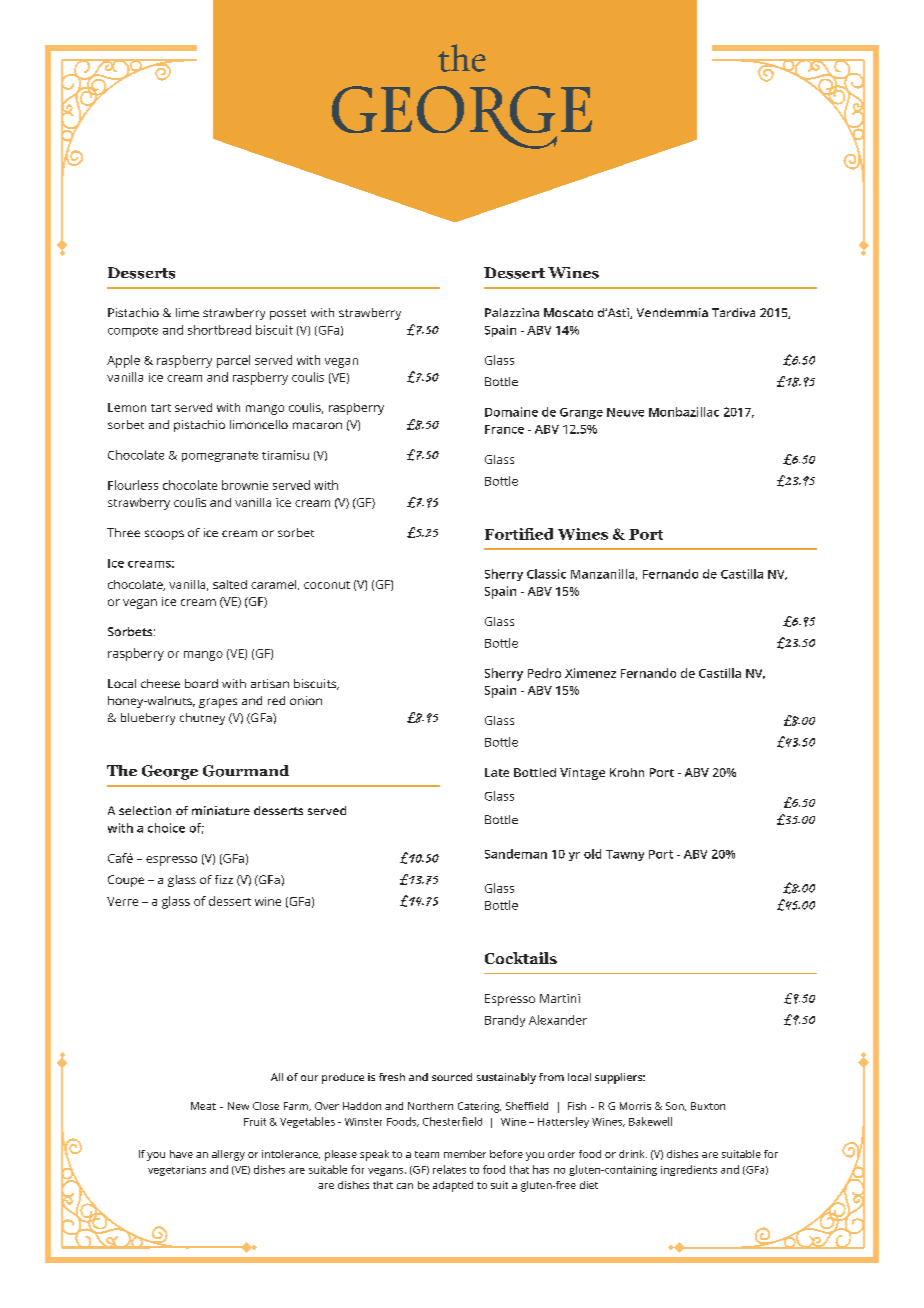  I want to click on Pedro, so click(544, 673).
